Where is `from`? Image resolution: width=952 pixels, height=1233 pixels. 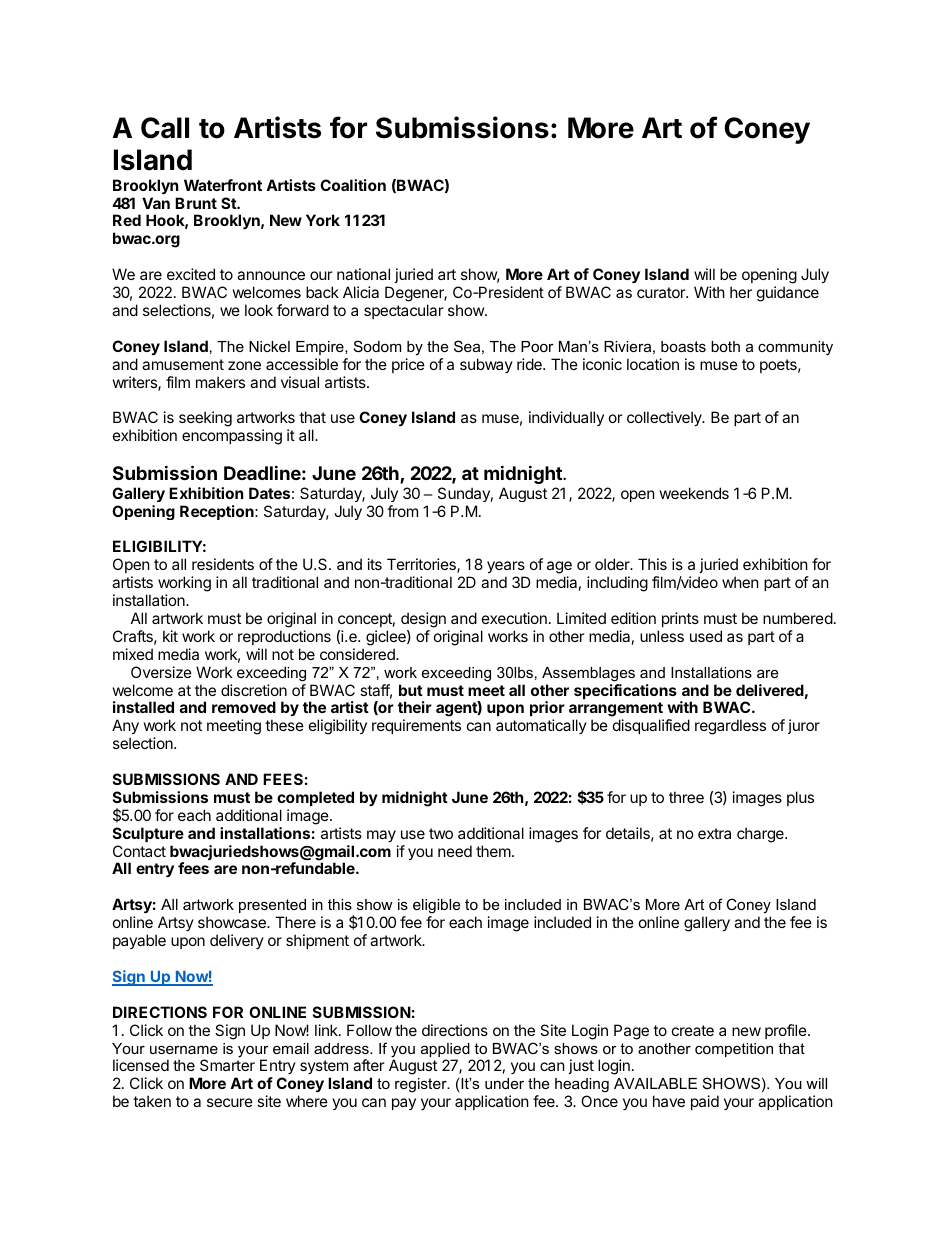
from is located at coordinates (402, 511).
